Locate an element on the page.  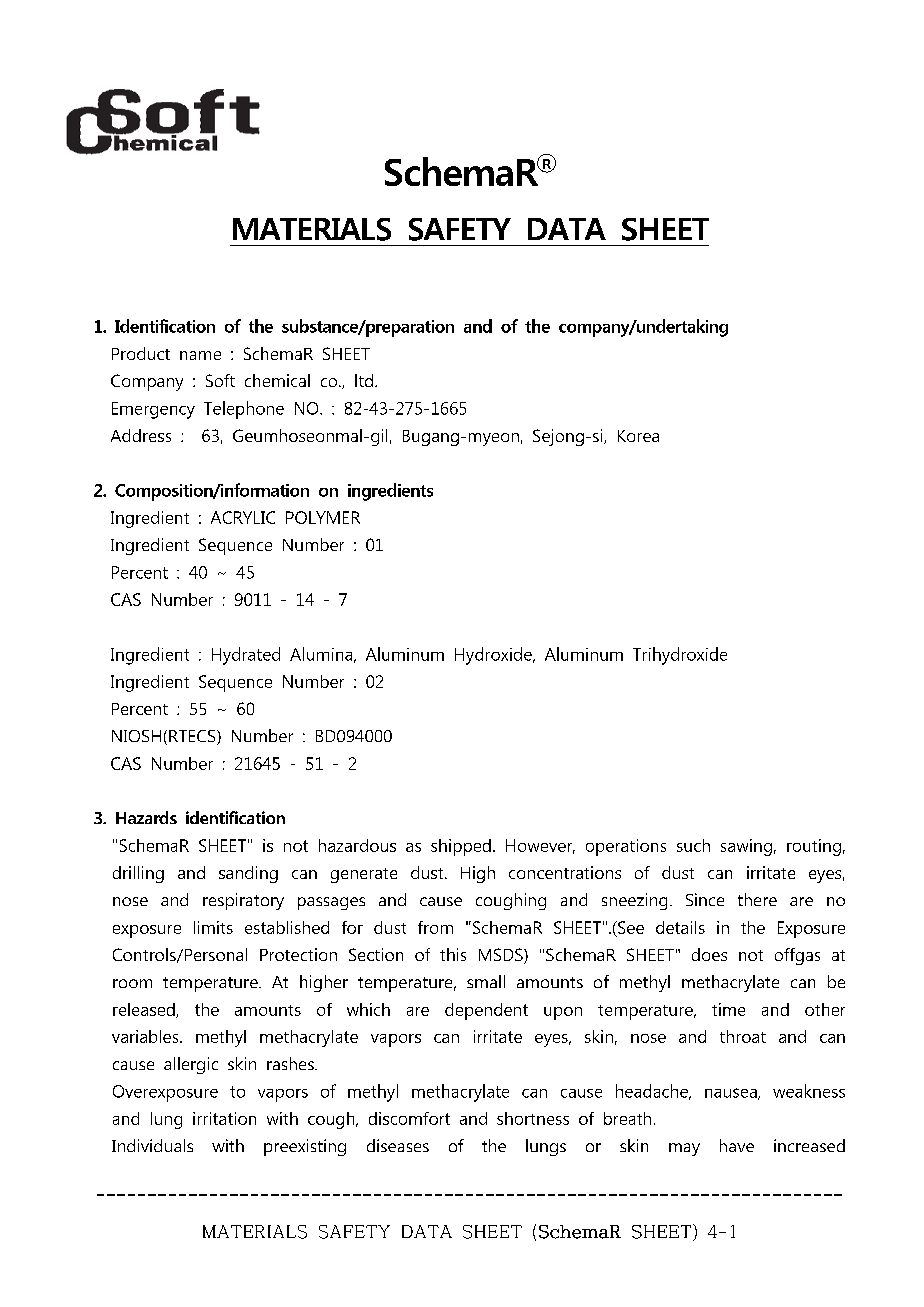
Korea is located at coordinates (638, 436).
